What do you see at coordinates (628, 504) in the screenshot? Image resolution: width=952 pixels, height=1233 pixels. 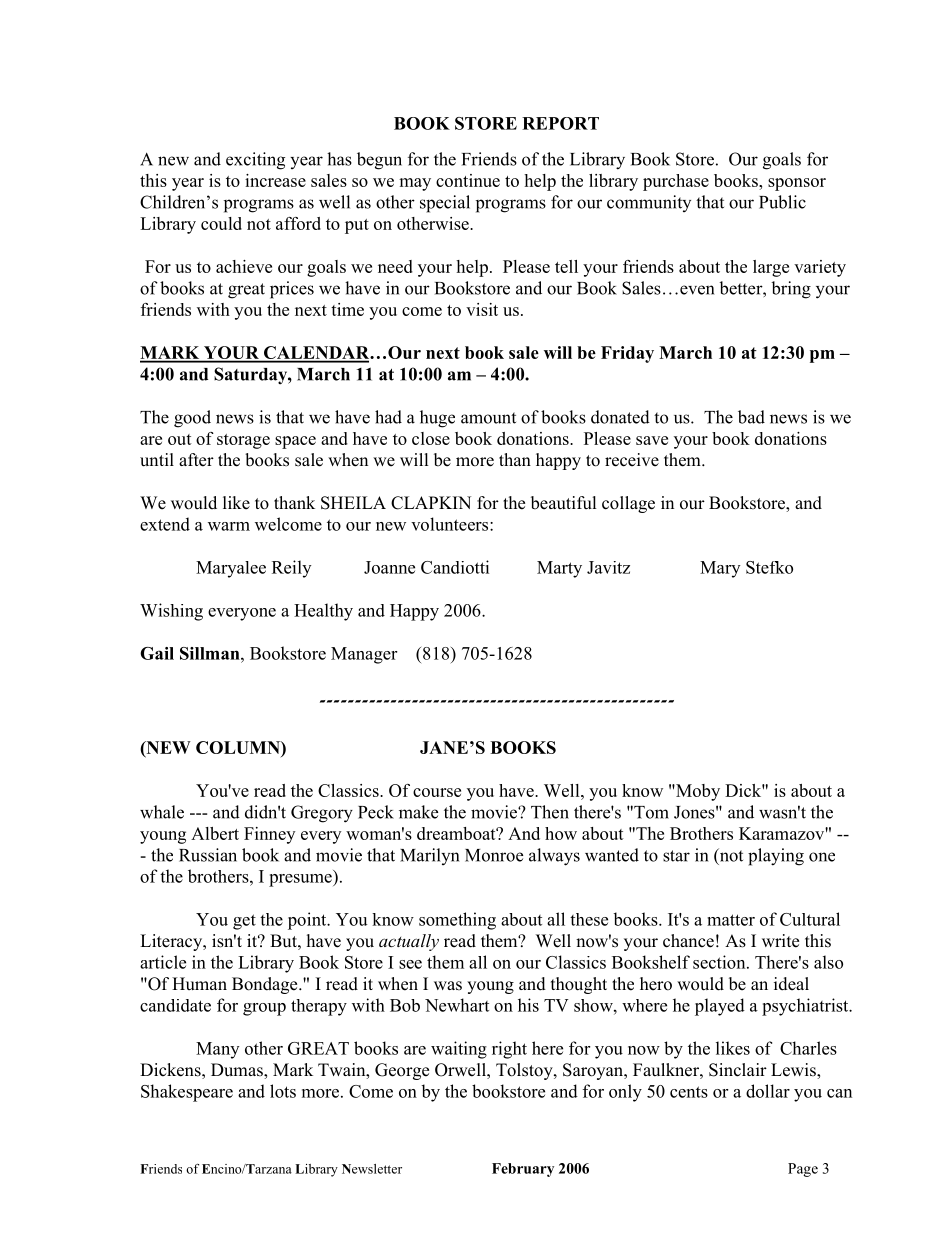 I see `collage` at bounding box center [628, 504].
